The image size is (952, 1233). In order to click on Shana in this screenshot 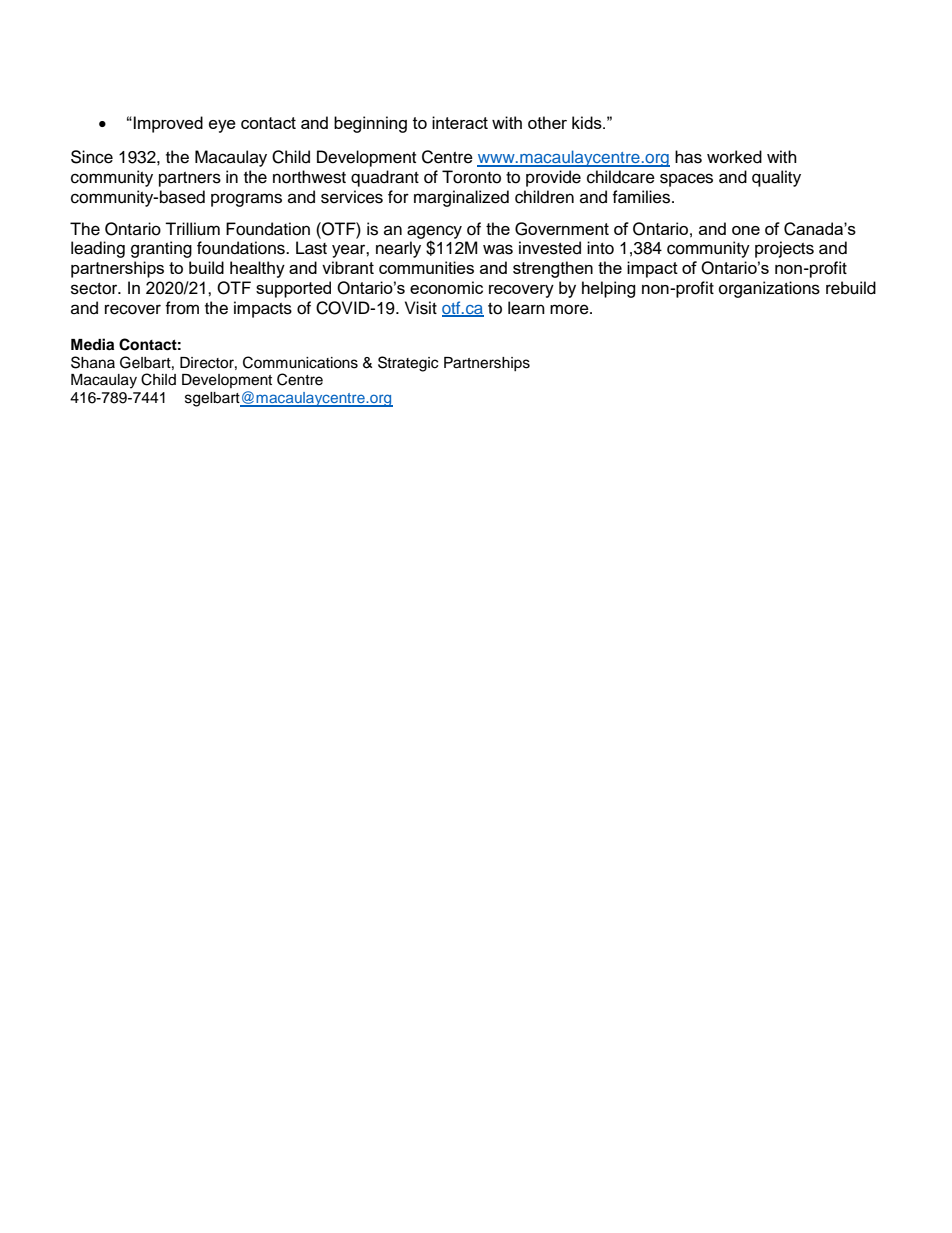, I will do `click(93, 362)`.
